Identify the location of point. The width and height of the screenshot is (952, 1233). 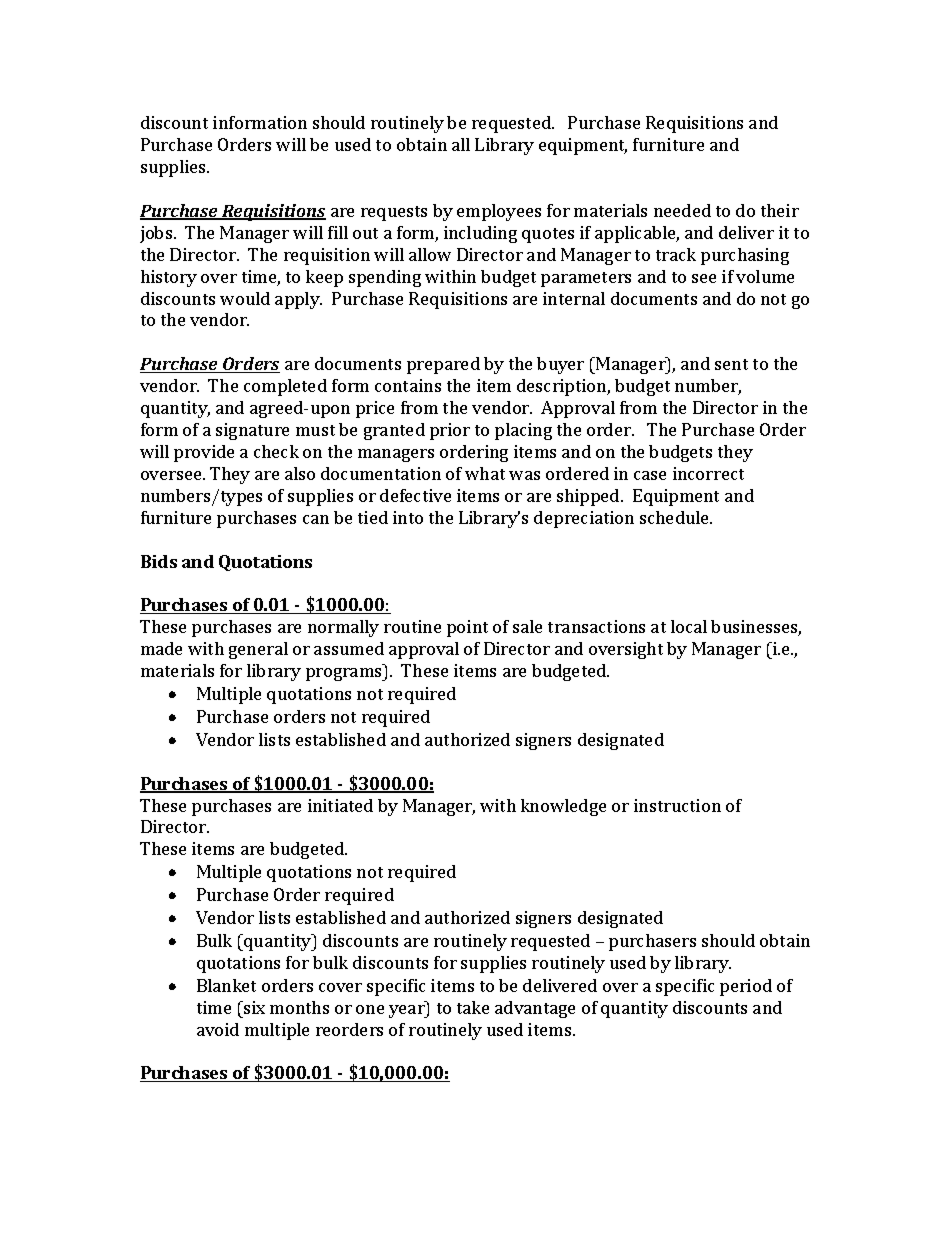
(467, 628).
